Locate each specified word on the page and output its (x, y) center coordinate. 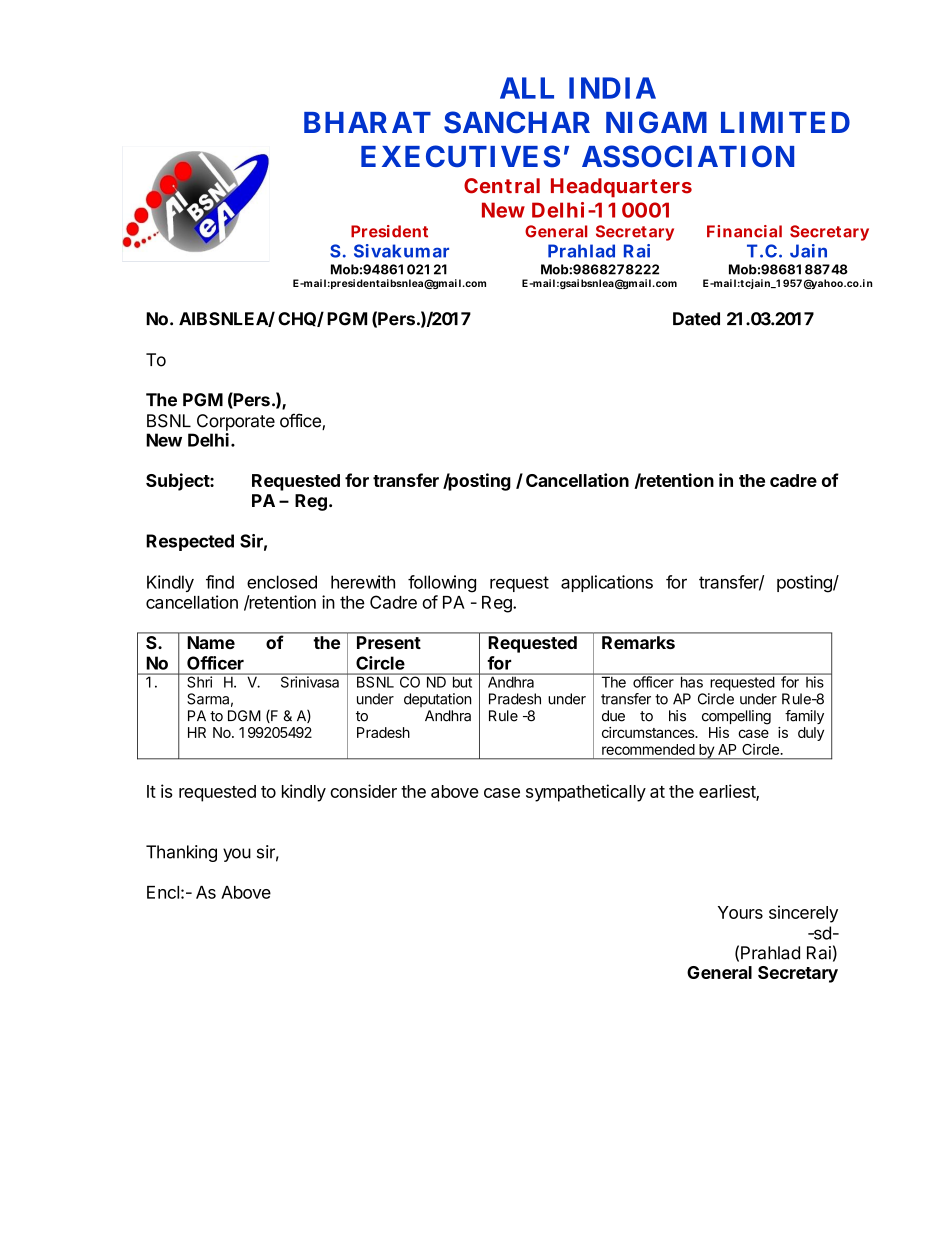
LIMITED (785, 122)
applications (607, 583)
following (442, 584)
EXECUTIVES (460, 156)
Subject (178, 482)
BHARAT (367, 122)
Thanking (181, 853)
